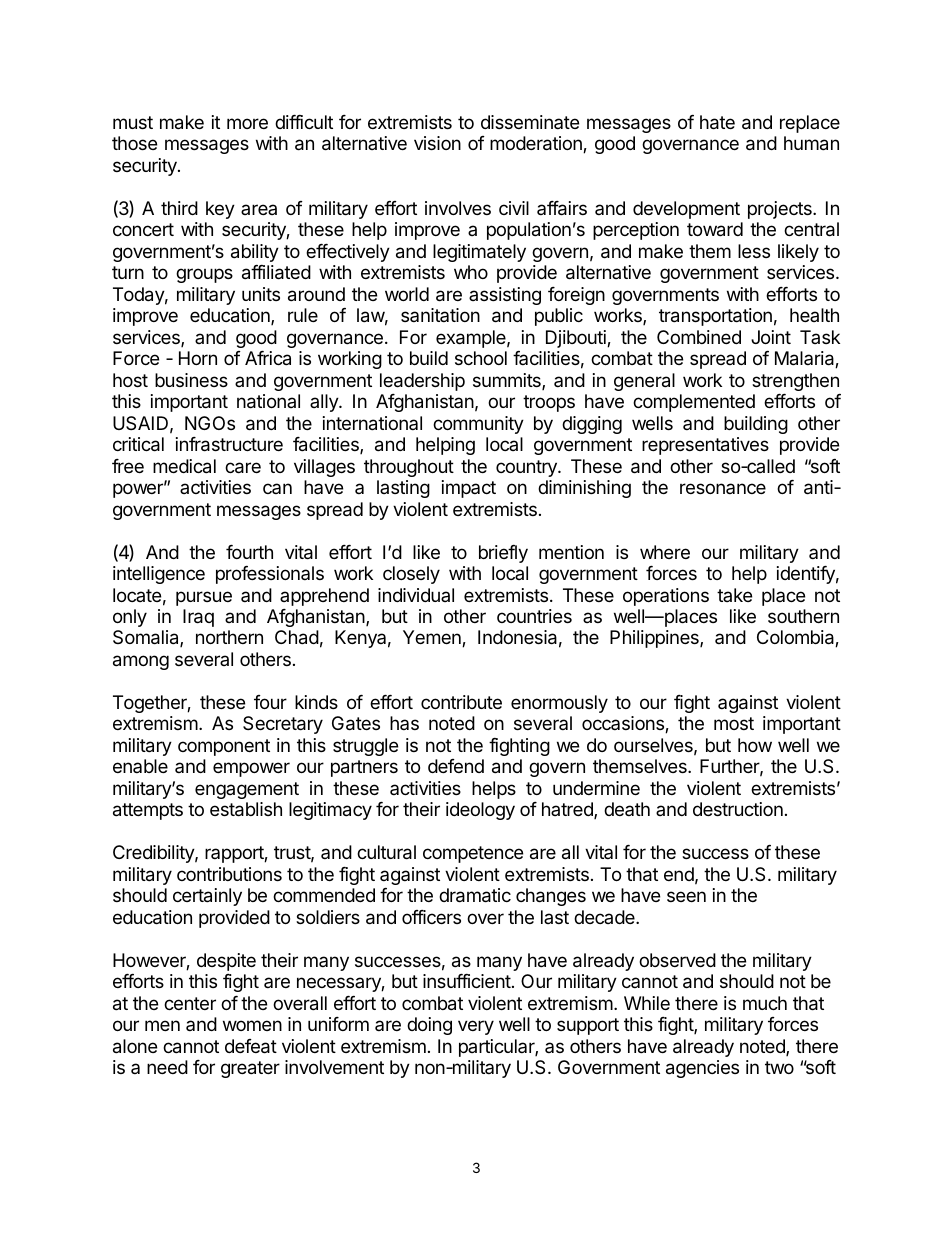 The width and height of the image is (952, 1233). I want to click on hate, so click(717, 122).
